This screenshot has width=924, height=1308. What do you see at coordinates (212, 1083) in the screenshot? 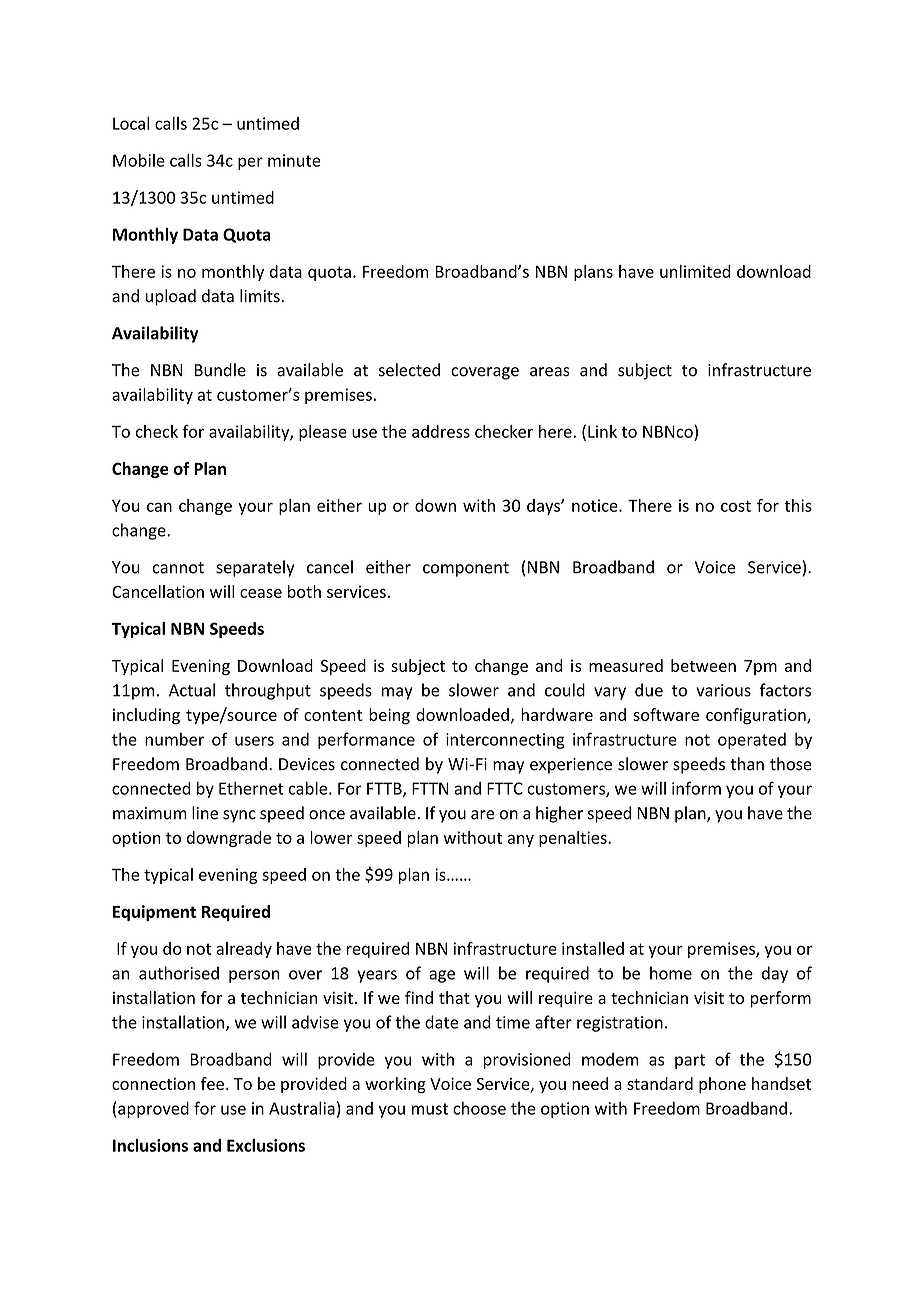
I see `fee` at bounding box center [212, 1083].
